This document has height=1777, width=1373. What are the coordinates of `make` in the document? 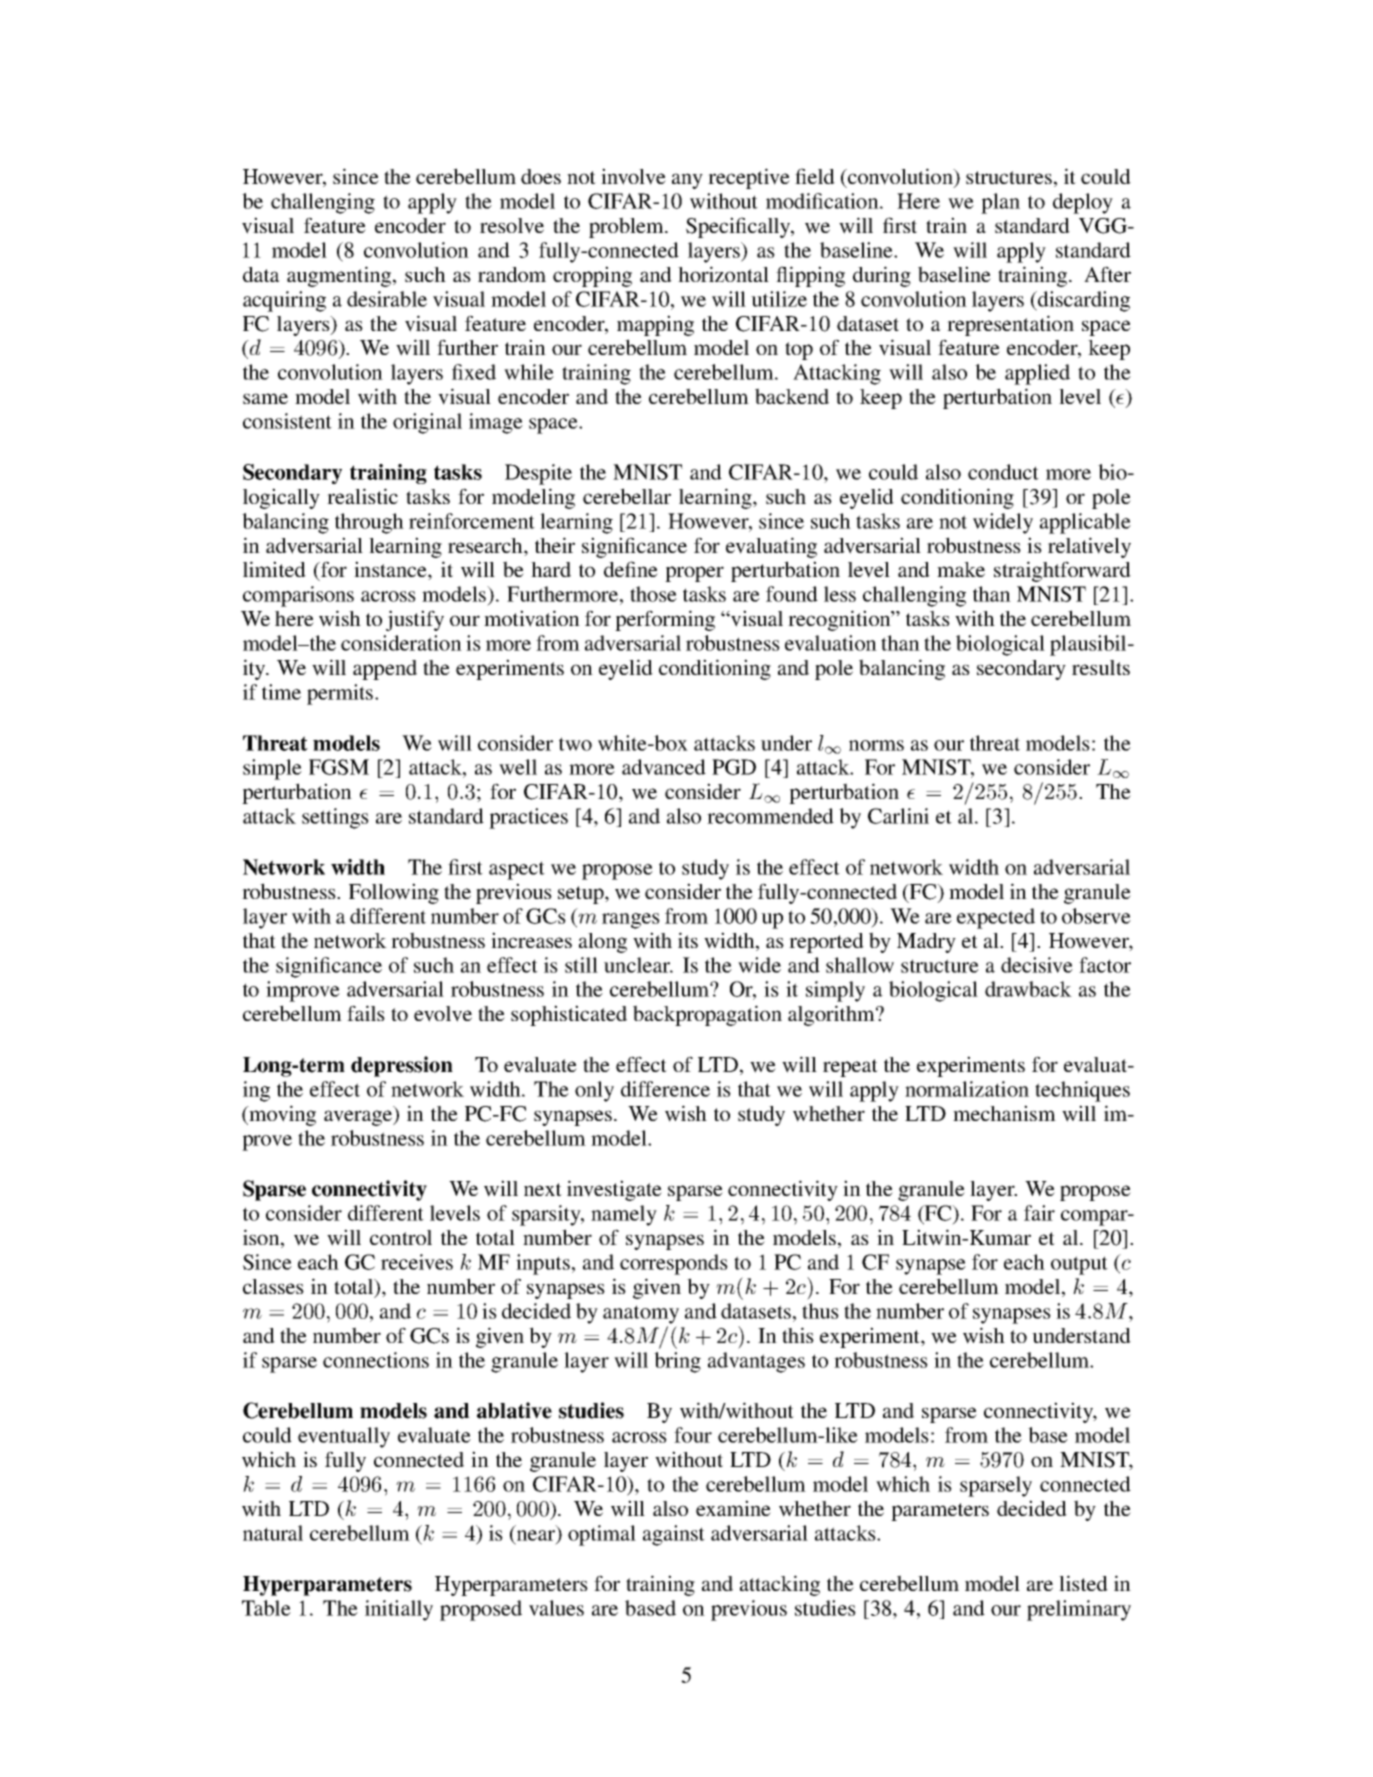 It's located at (961, 569).
